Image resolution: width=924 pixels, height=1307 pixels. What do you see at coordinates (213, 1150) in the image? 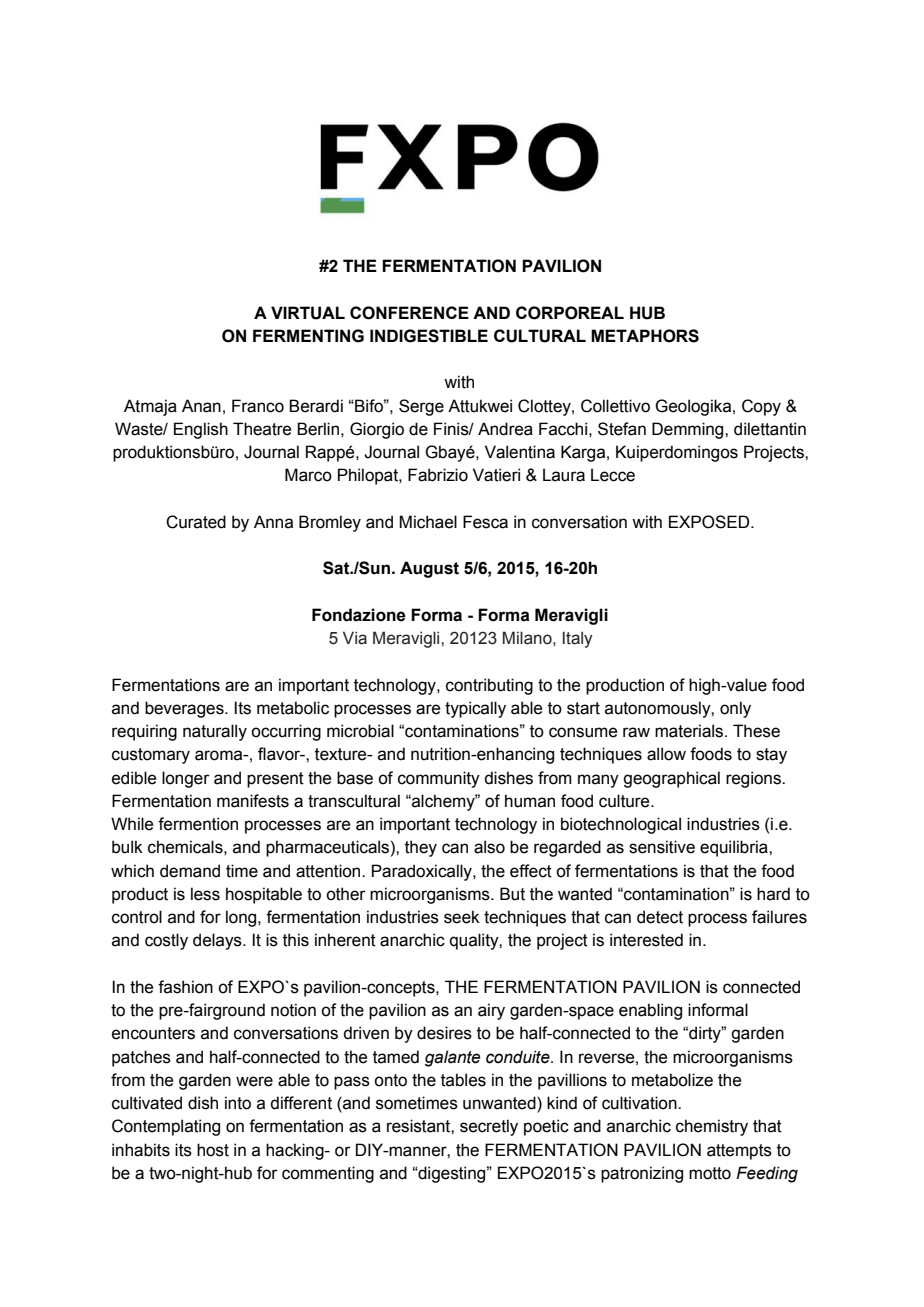
I see `host` at bounding box center [213, 1150].
